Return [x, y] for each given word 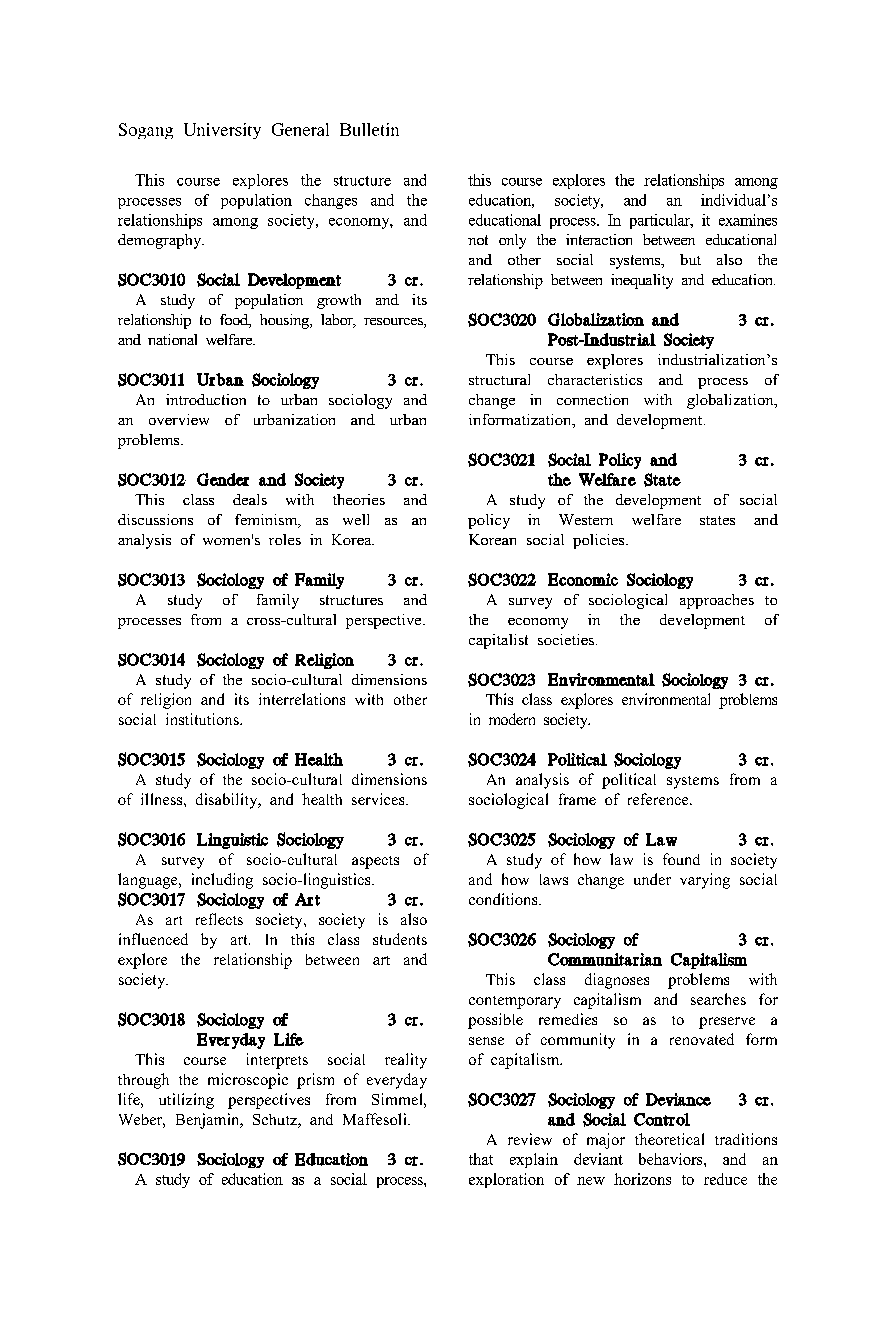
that [481, 1159]
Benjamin [209, 1121]
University [222, 131]
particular [661, 221]
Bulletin [369, 129]
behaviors [672, 1159]
